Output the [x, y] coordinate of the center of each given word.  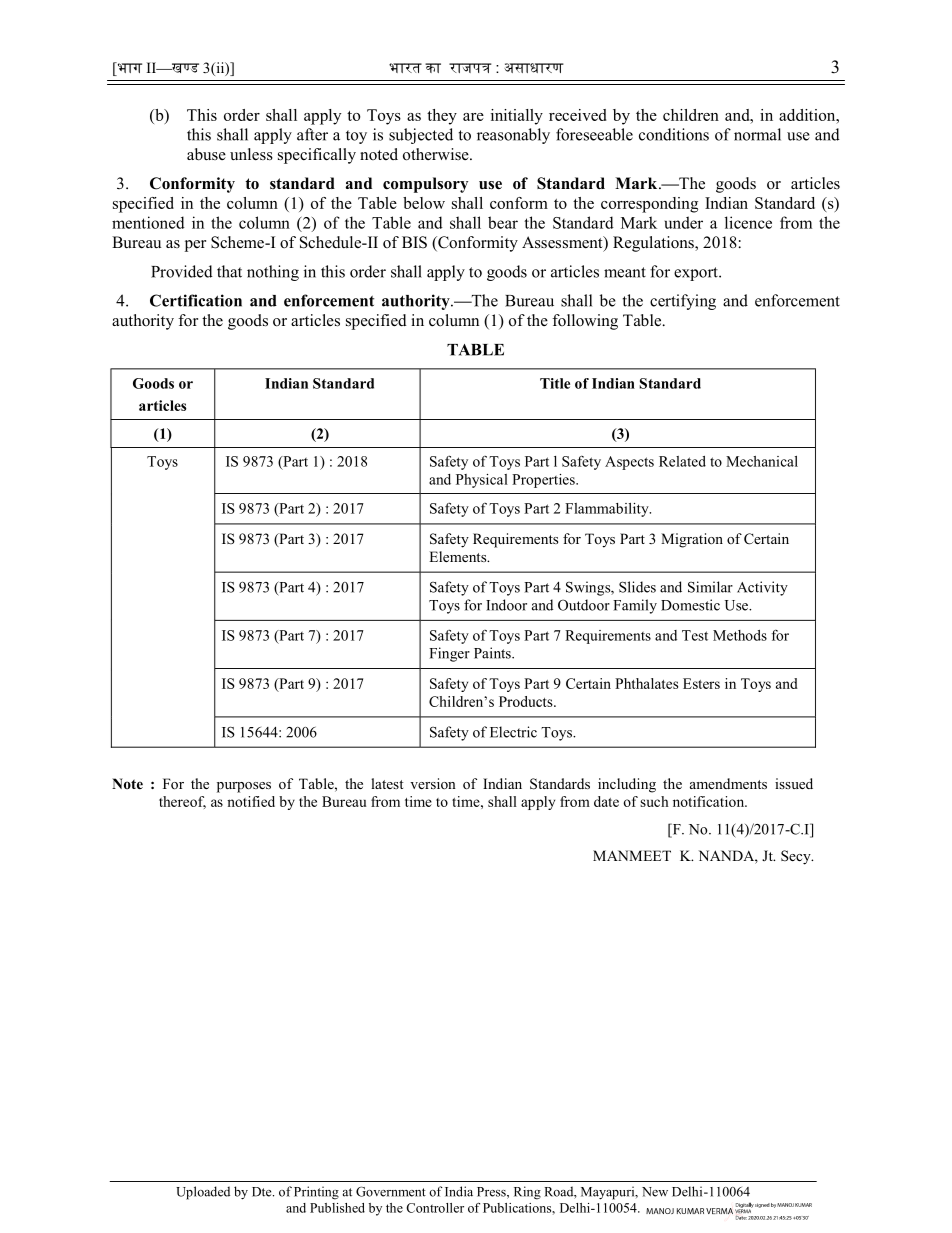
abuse [206, 154]
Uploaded [203, 1193]
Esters [701, 683]
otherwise [437, 154]
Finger [449, 654]
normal [757, 134]
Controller [435, 1208]
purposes [244, 787]
